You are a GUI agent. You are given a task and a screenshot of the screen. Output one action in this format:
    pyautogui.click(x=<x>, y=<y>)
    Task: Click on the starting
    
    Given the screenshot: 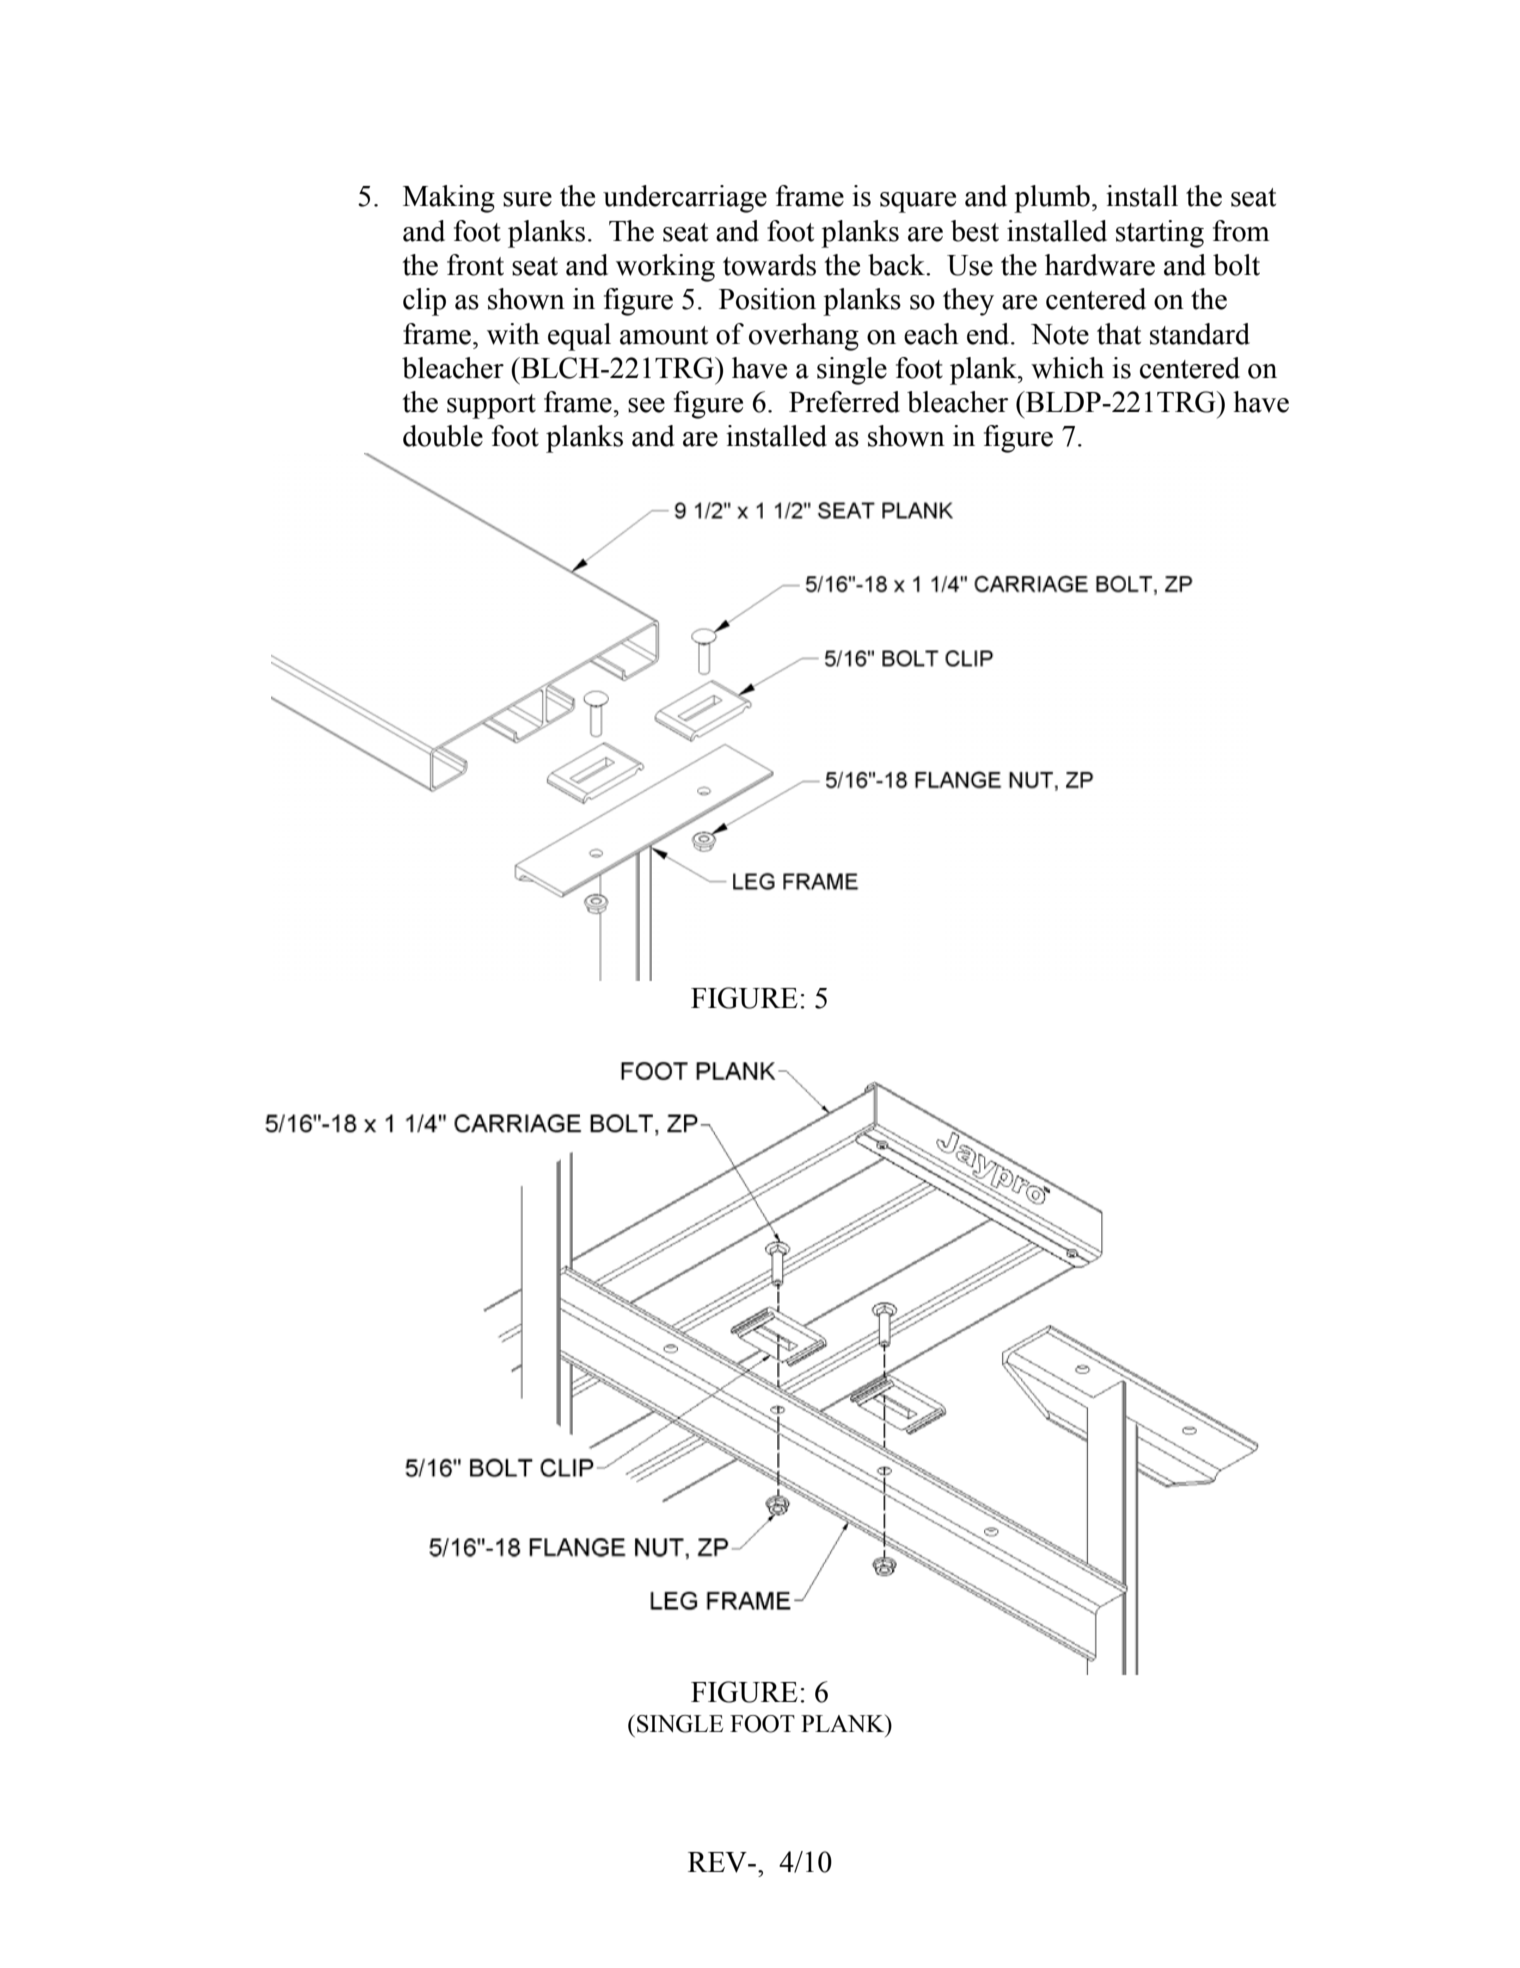 What is the action you would take?
    pyautogui.click(x=1160, y=234)
